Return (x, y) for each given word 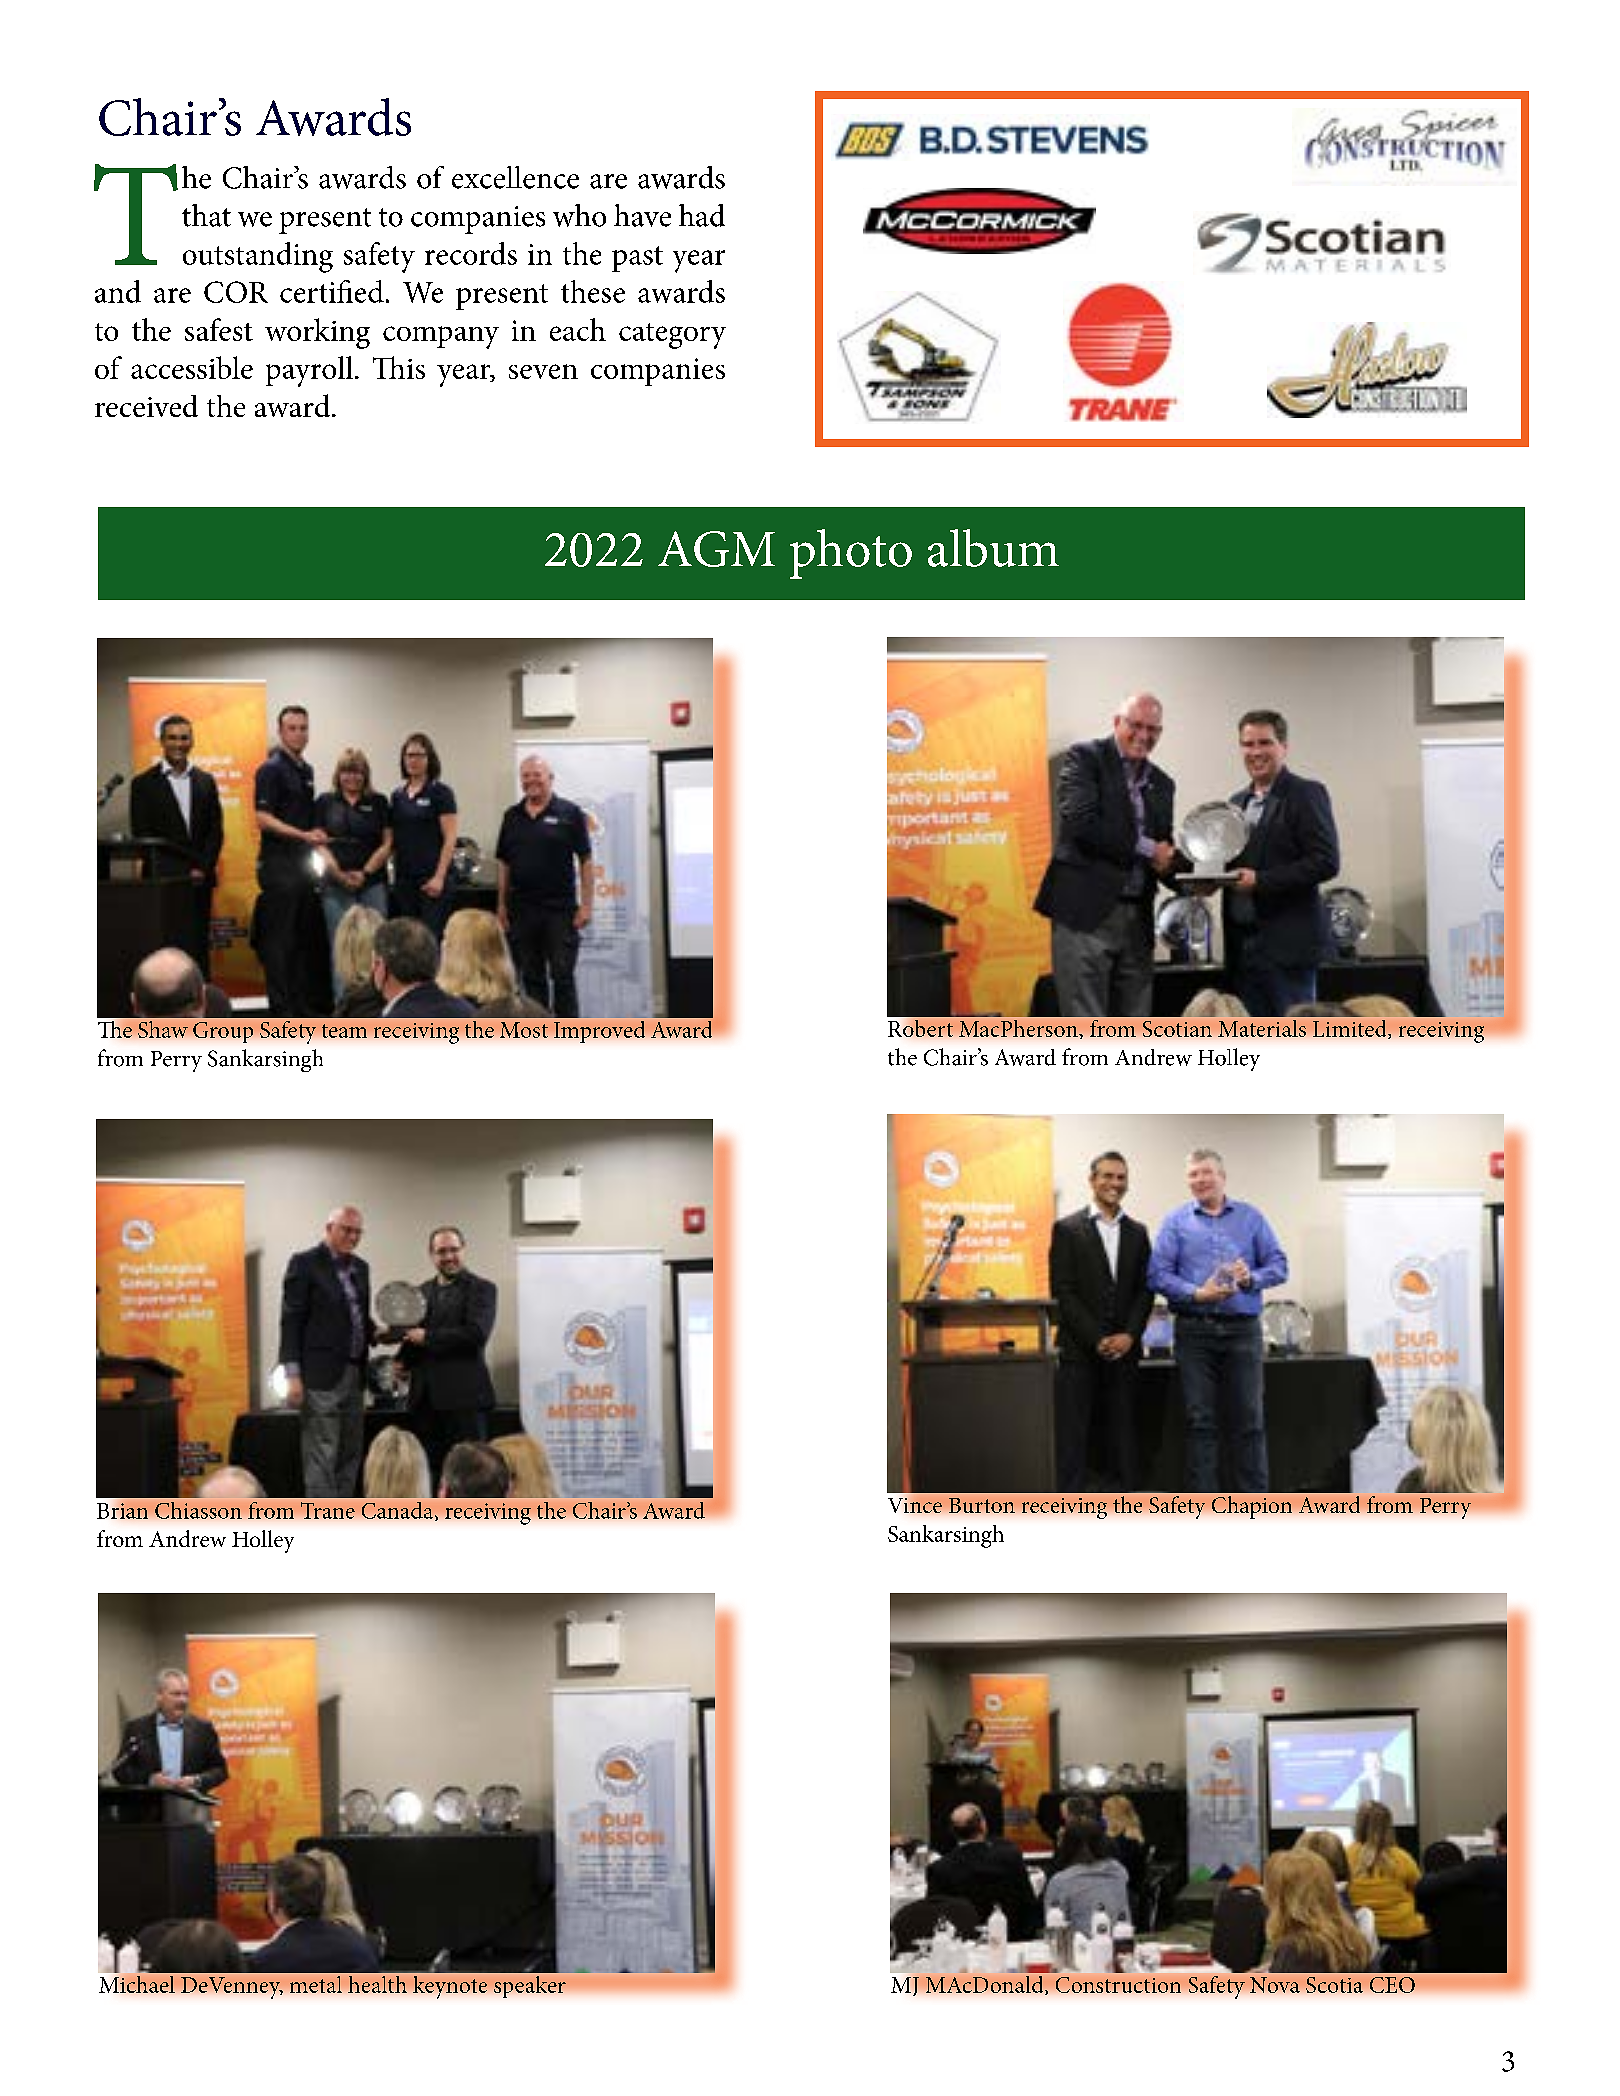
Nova (1275, 1985)
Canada (399, 1511)
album (993, 548)
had (702, 215)
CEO (1392, 1985)
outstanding (258, 257)
